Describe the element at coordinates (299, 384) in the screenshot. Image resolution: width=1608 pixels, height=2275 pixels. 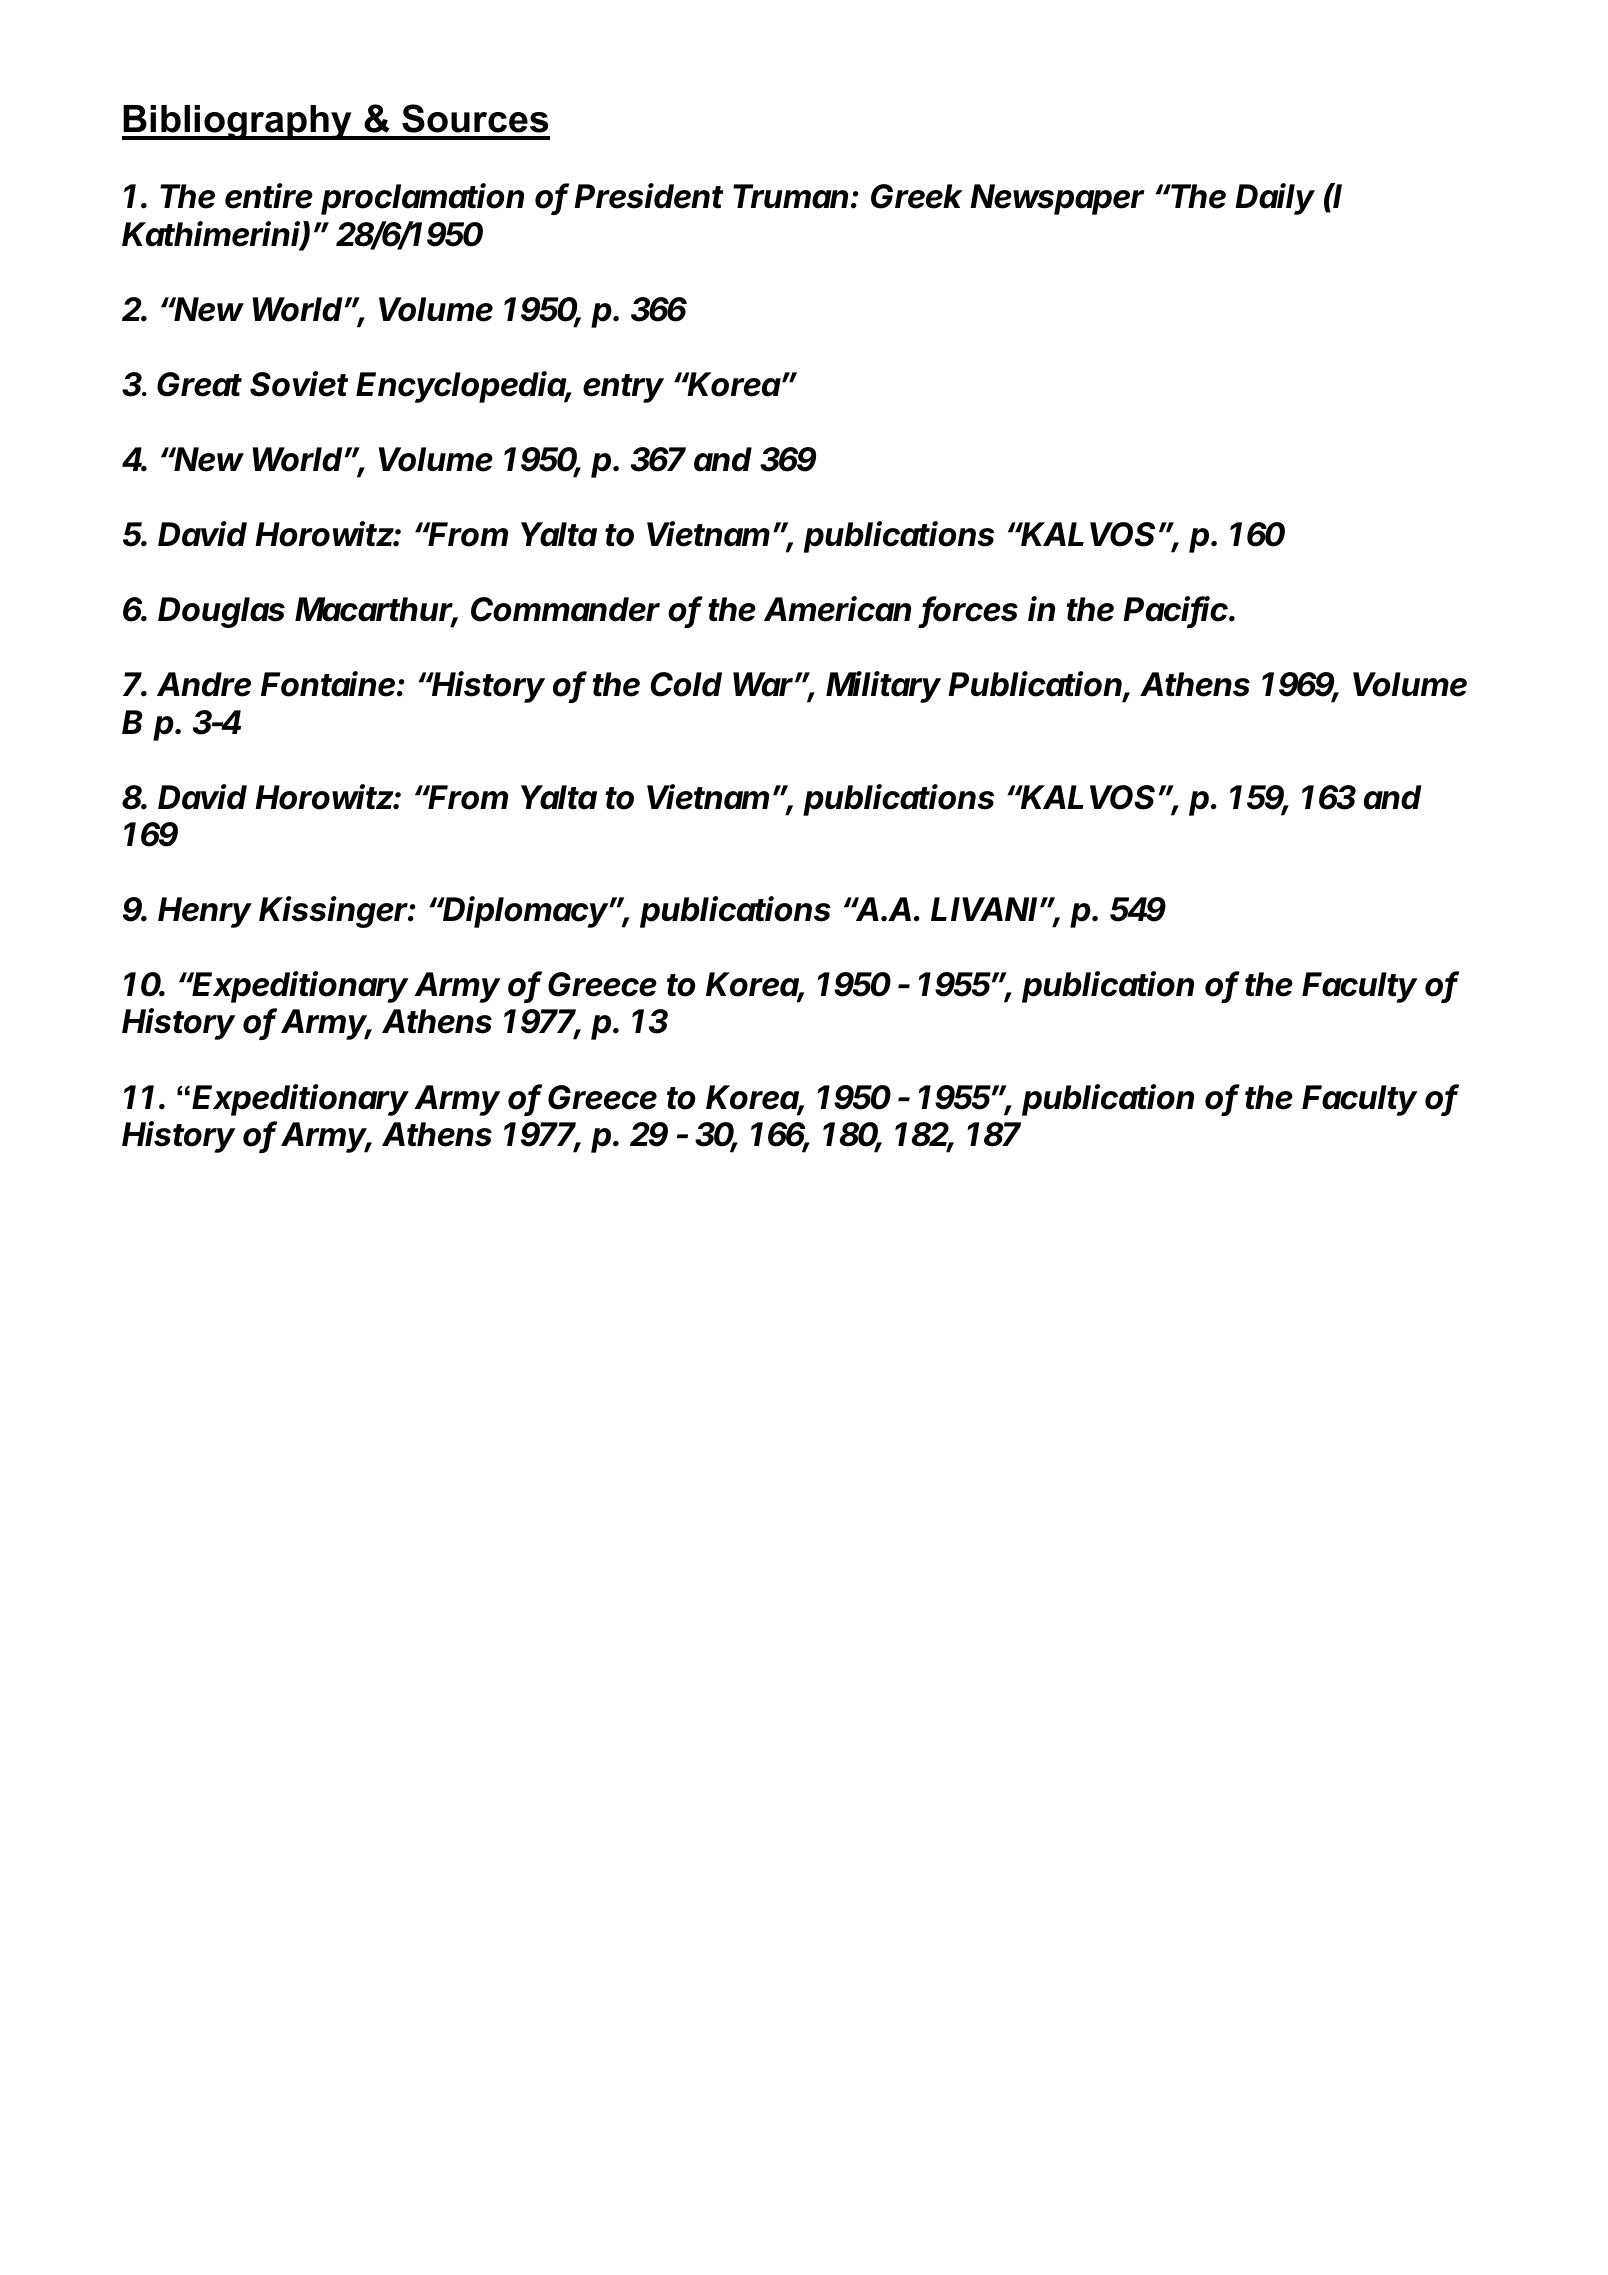
I see `Soviet` at that location.
